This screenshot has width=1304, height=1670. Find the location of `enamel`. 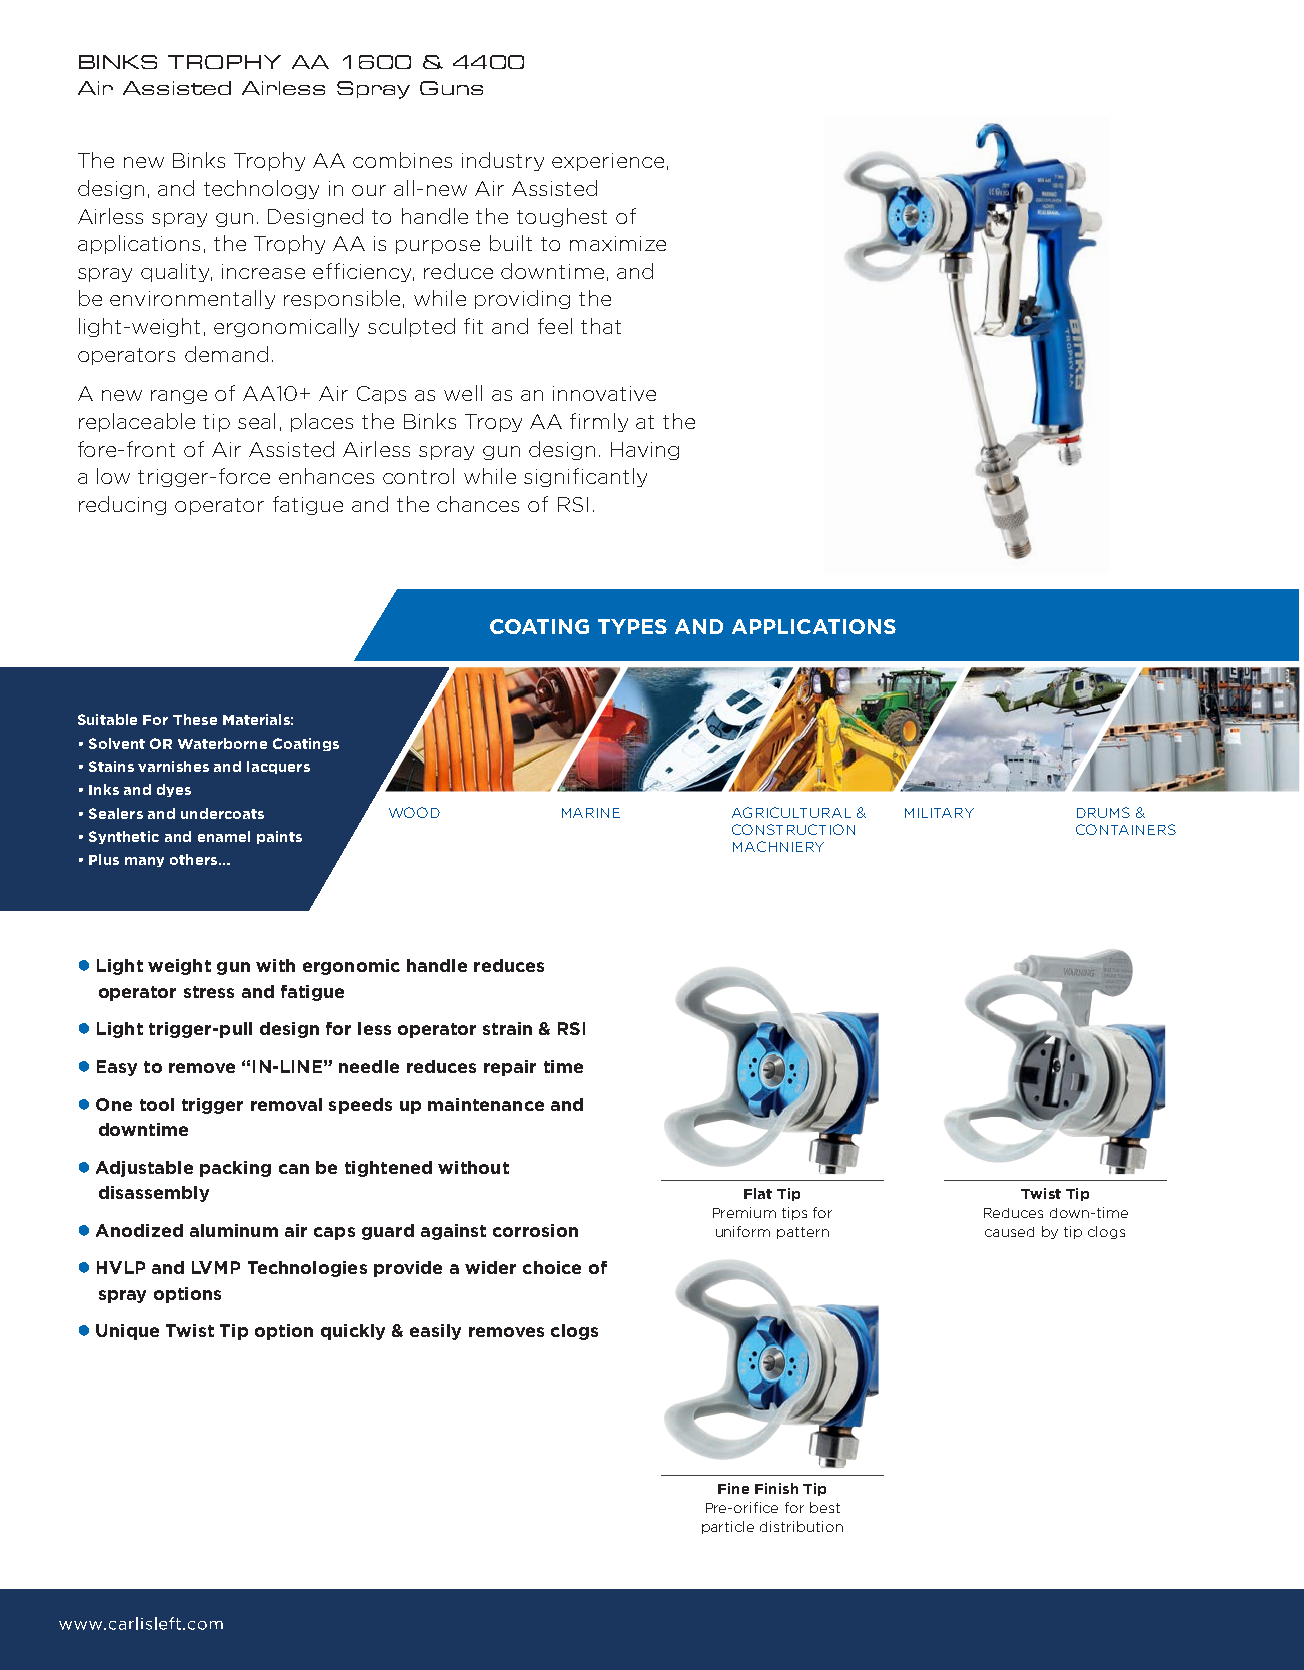

enamel is located at coordinates (224, 836).
